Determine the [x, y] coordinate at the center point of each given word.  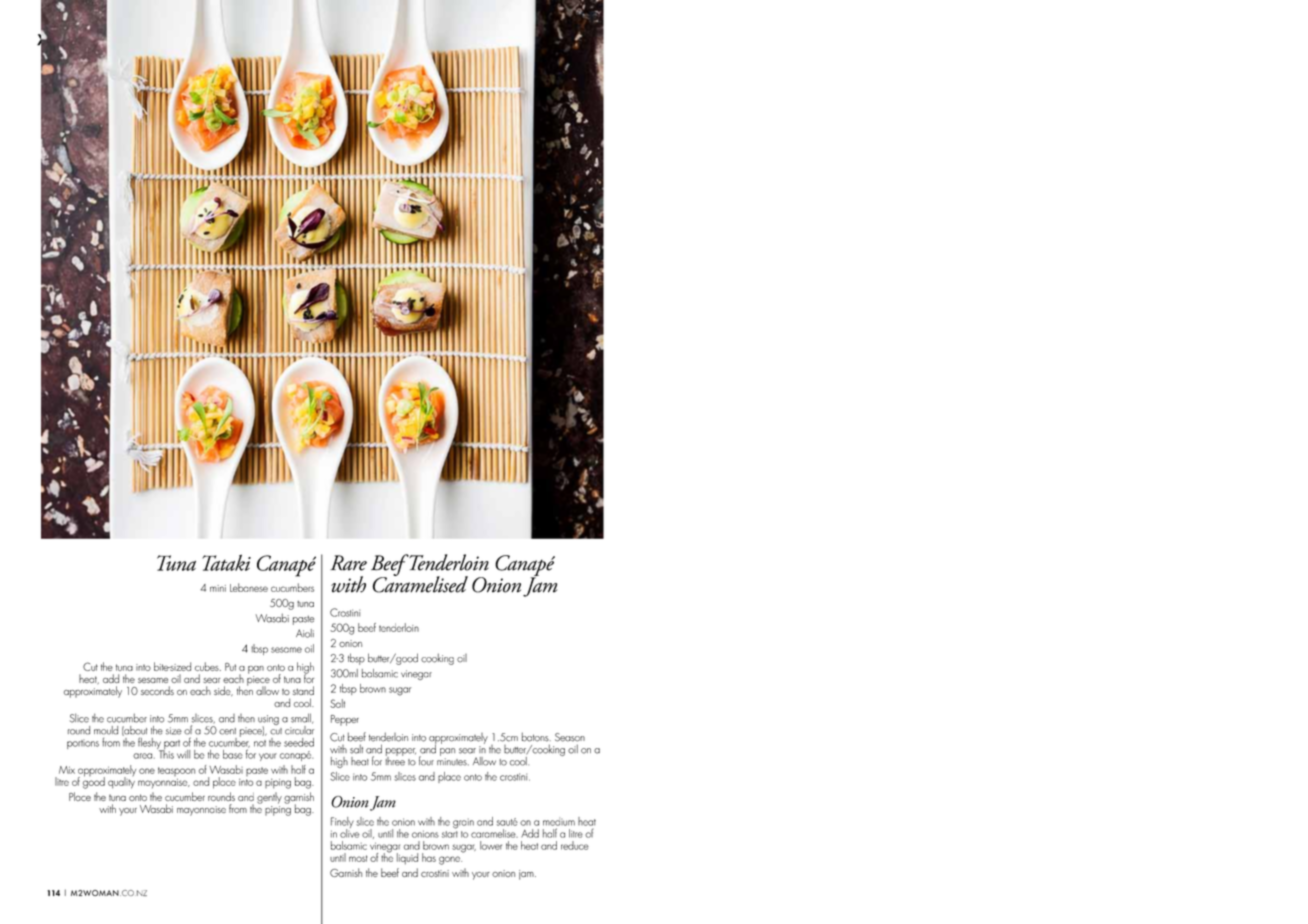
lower [491, 845]
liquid [407, 859]
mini [218, 588]
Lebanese [249, 587]
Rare [348, 563]
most [358, 858]
